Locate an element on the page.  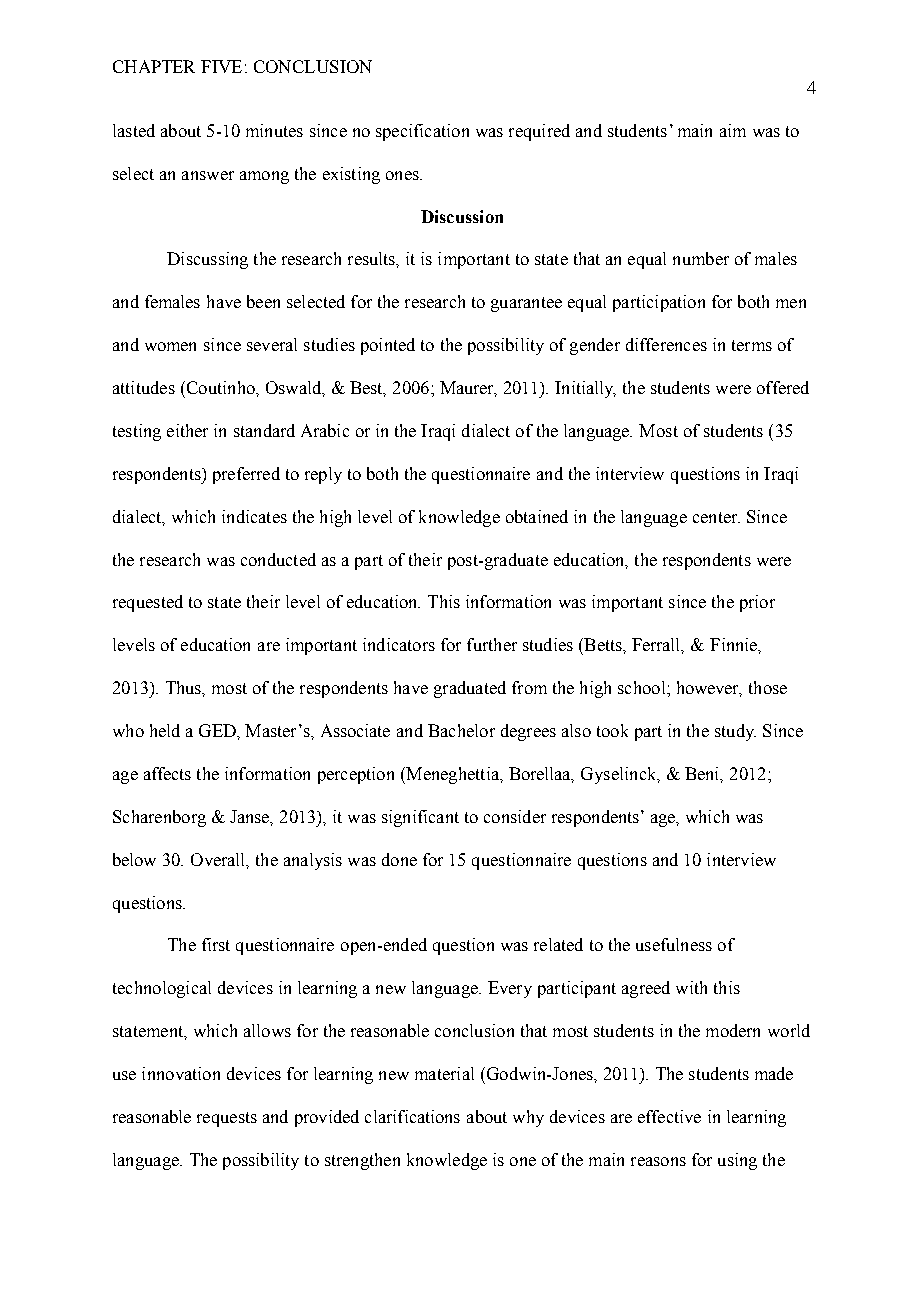
requests is located at coordinates (227, 1119).
